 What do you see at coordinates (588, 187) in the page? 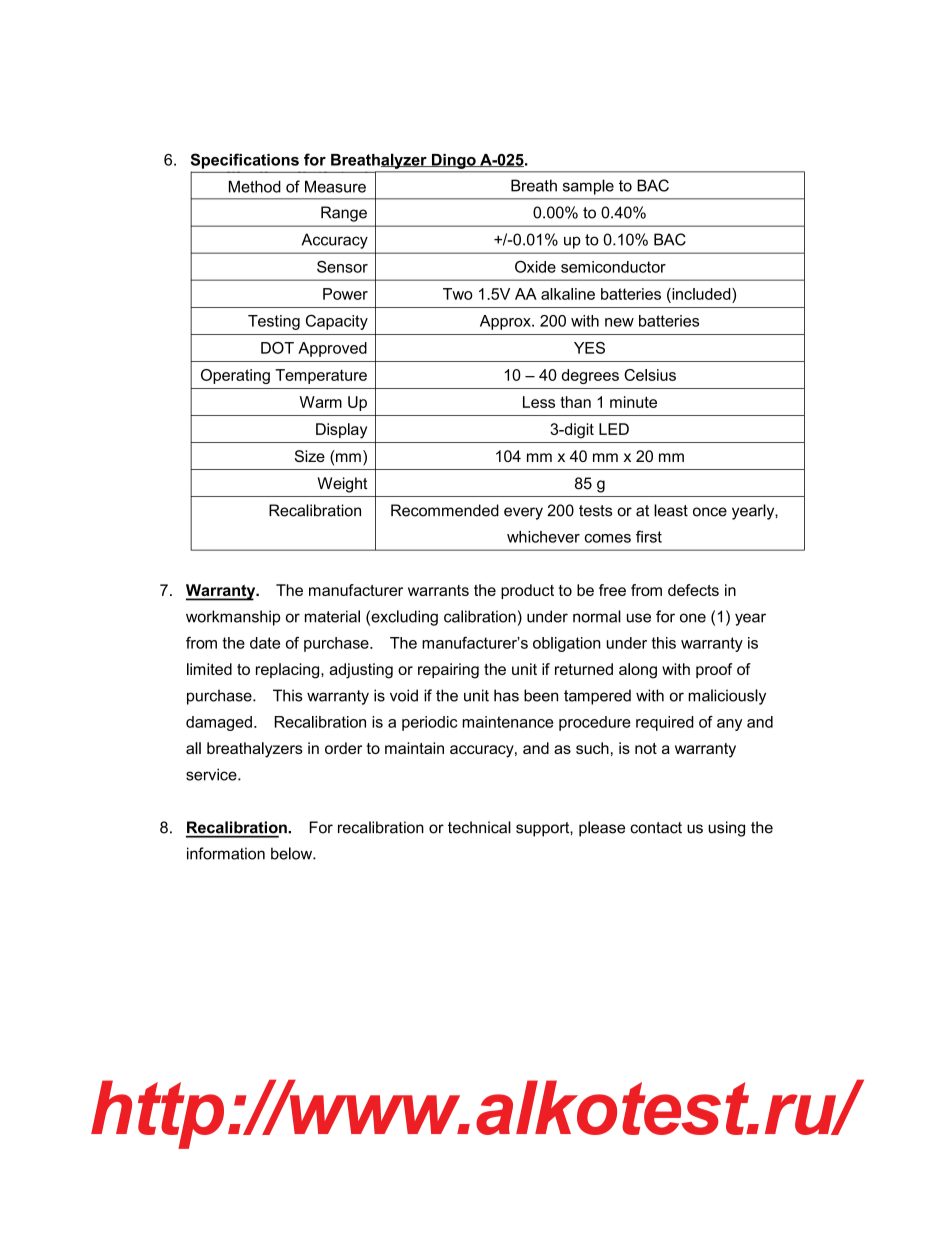
I see `sample` at bounding box center [588, 187].
